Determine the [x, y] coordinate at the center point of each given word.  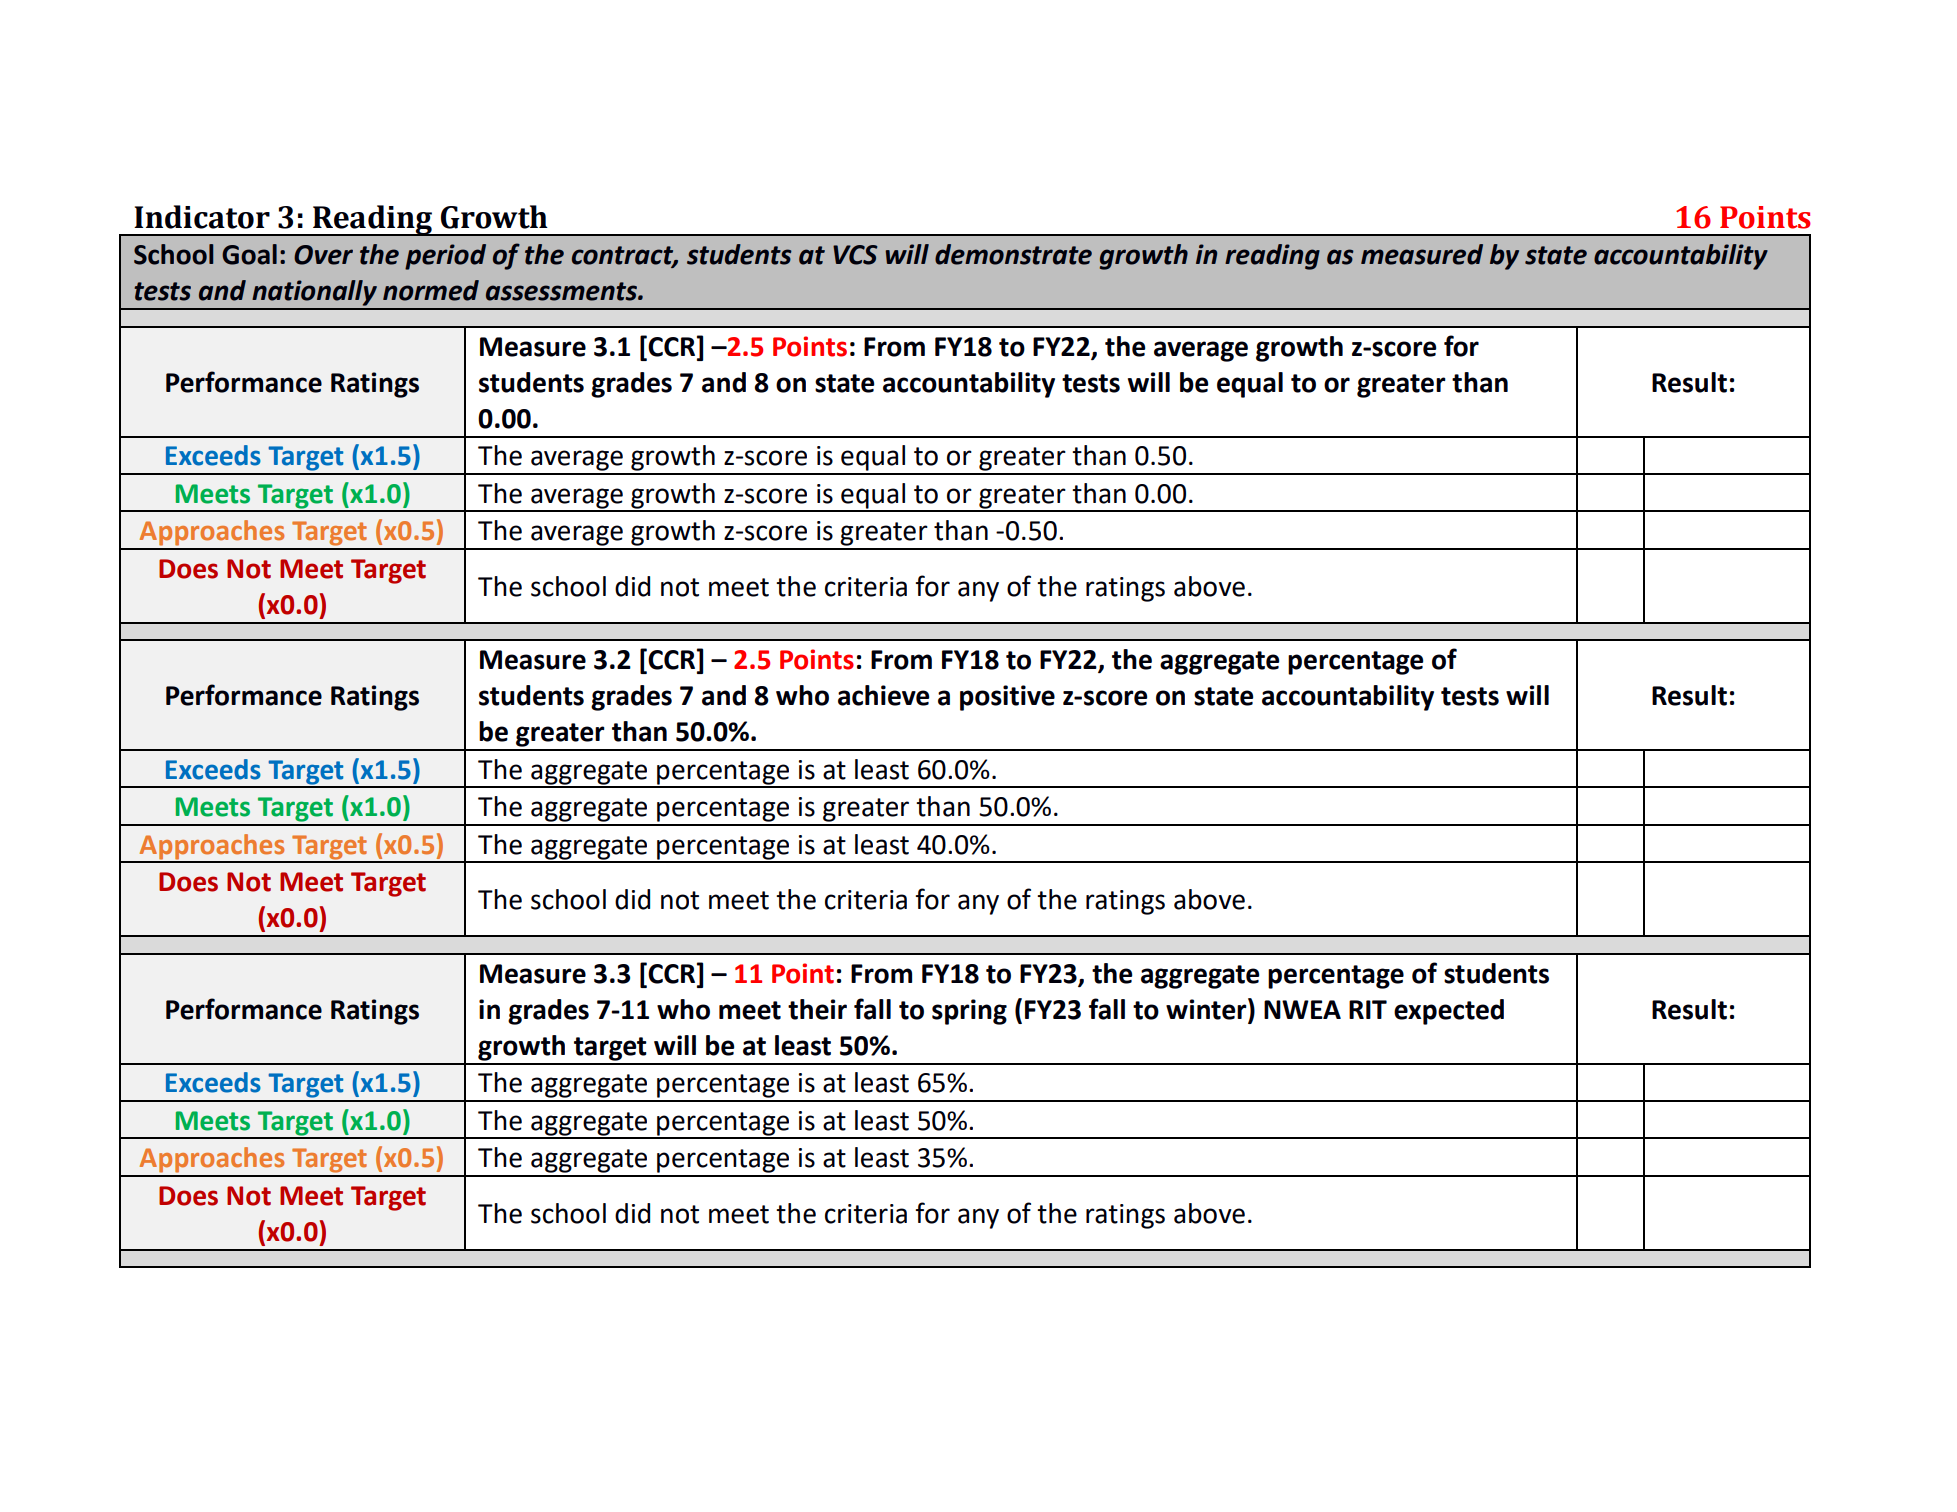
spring [969, 1012]
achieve [884, 695]
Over [323, 255]
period [445, 257]
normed [431, 290]
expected [1449, 1012]
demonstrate [1013, 254]
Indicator [202, 217]
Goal [249, 254]
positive [1007, 698]
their [817, 1009]
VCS [855, 255]
